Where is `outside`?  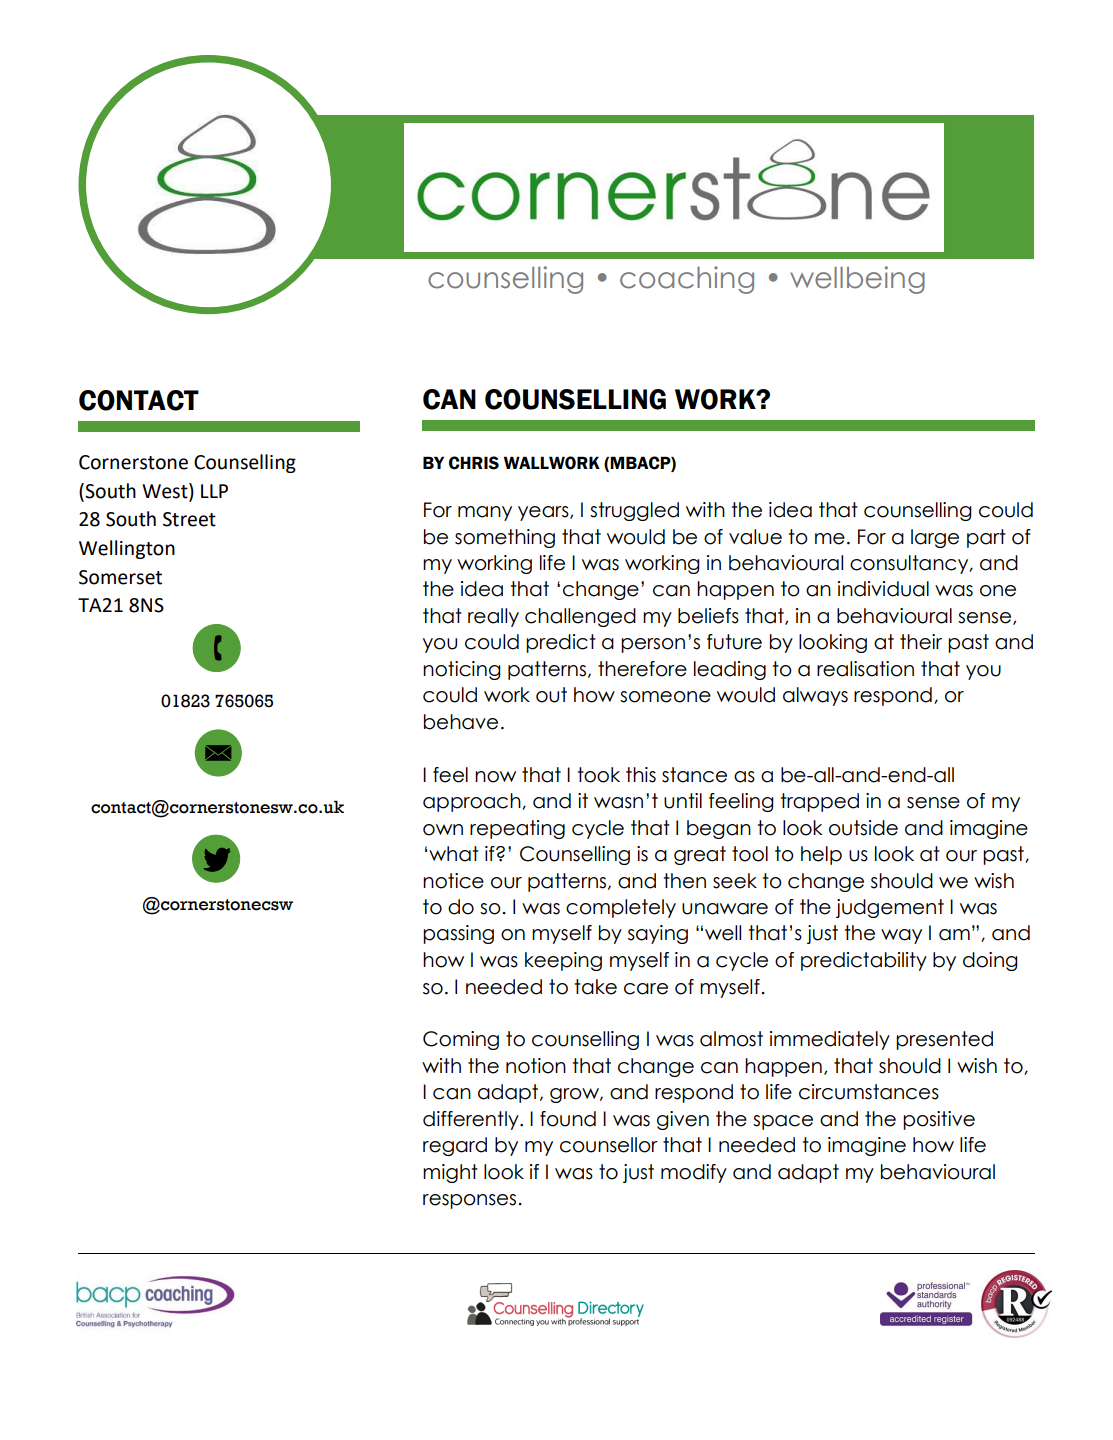
outside is located at coordinates (863, 828).
